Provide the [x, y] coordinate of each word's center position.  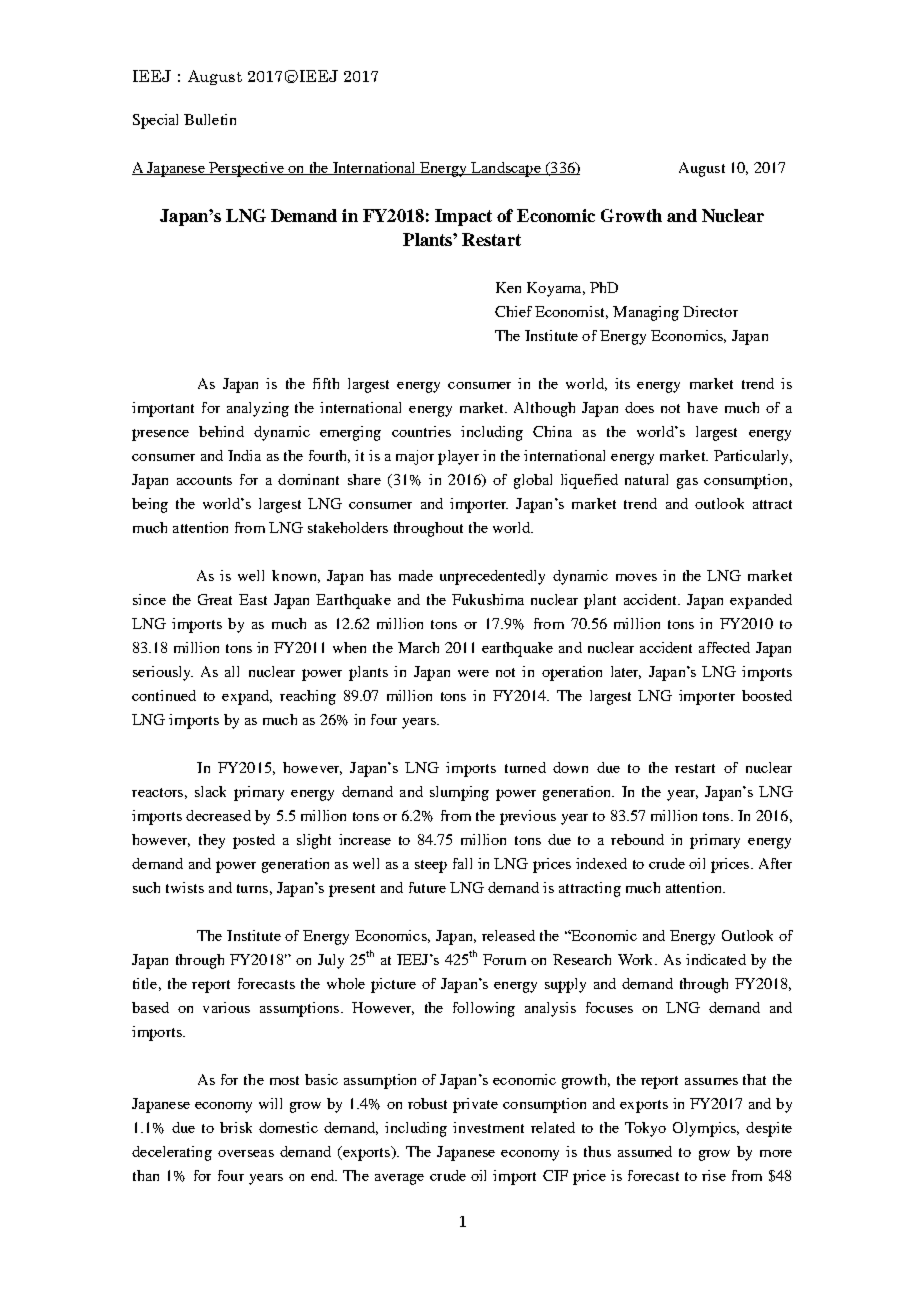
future [427, 887]
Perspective [246, 169]
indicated [716, 959]
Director [710, 311]
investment [488, 1127]
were [473, 673]
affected [724, 647]
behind [221, 431]
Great [215, 599]
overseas [246, 1153]
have [702, 407]
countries [421, 431]
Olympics [705, 1129]
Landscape [506, 169]
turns [252, 888]
